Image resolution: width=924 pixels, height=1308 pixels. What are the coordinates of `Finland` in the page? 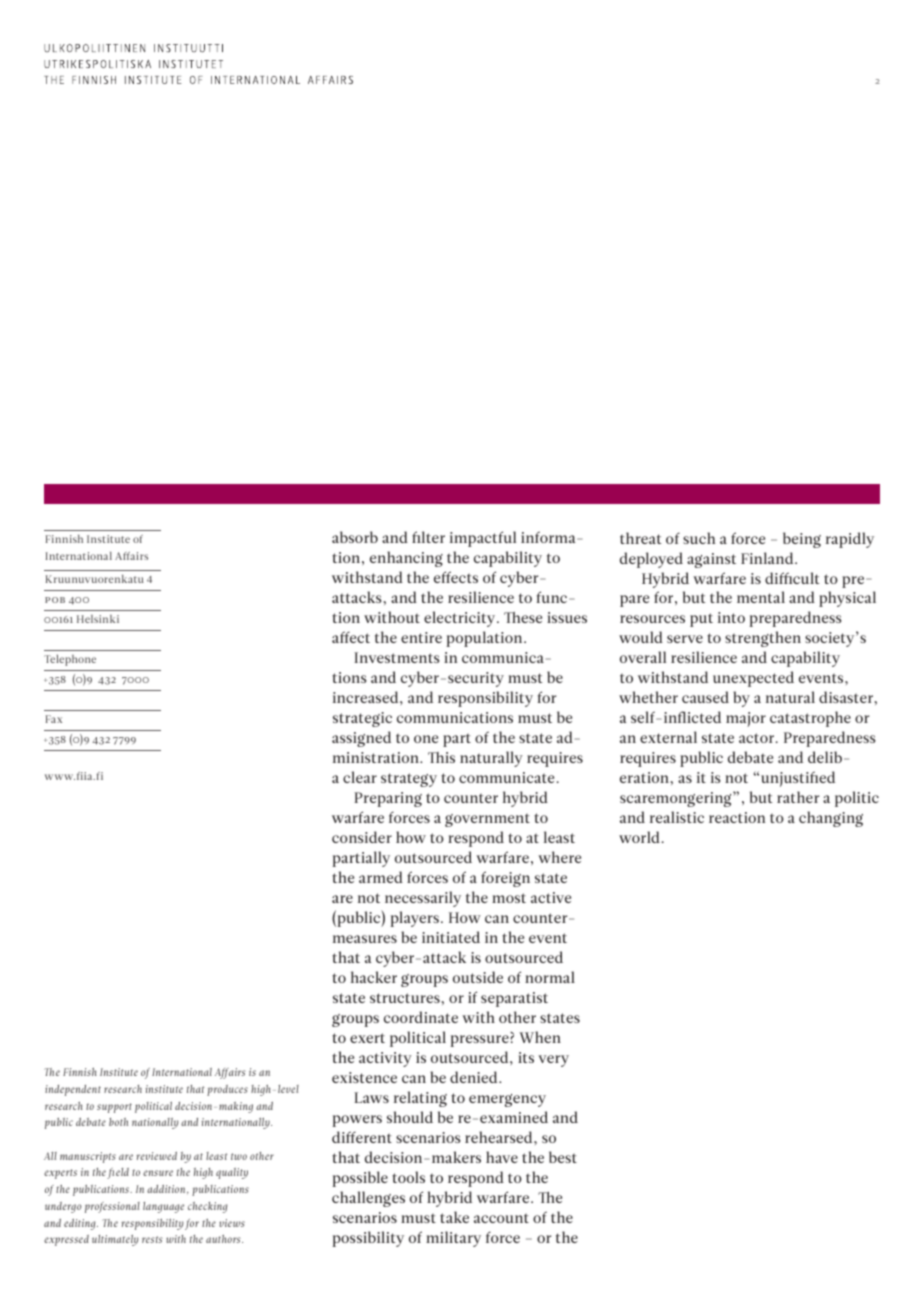 It's located at (768, 558).
